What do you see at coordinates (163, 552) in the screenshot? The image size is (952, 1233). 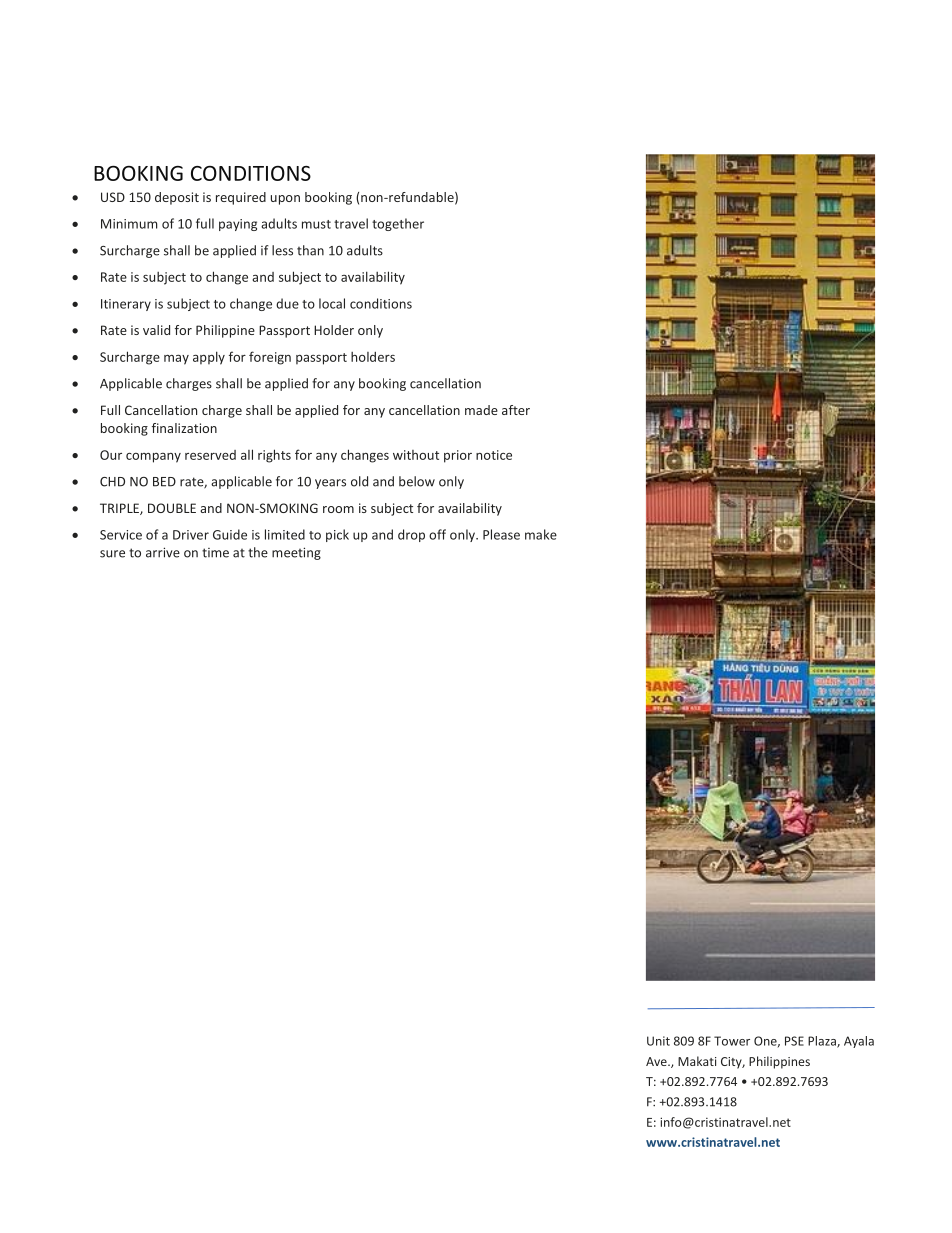 I see `arrive` at bounding box center [163, 552].
